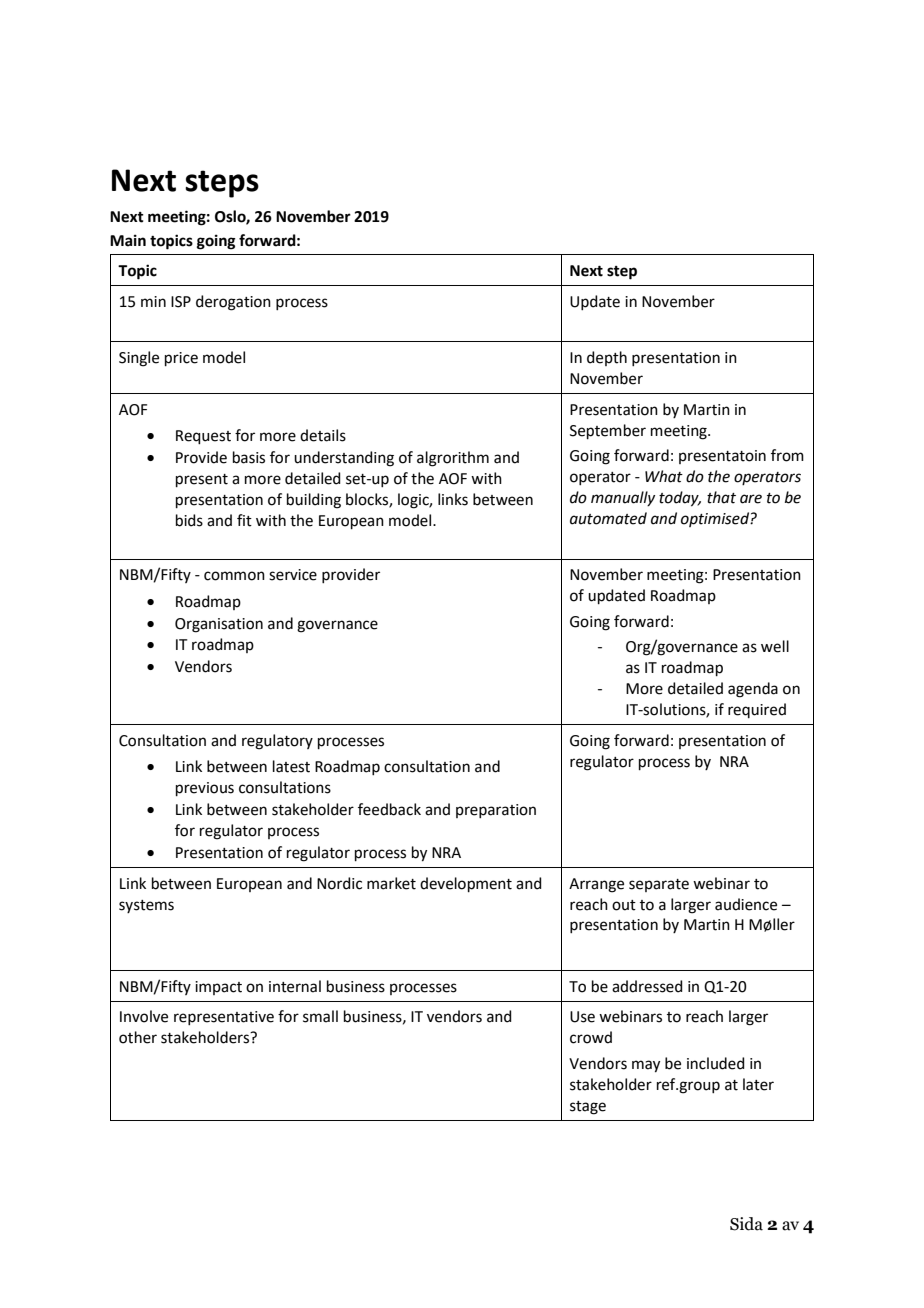  I want to click on separate, so click(659, 885).
